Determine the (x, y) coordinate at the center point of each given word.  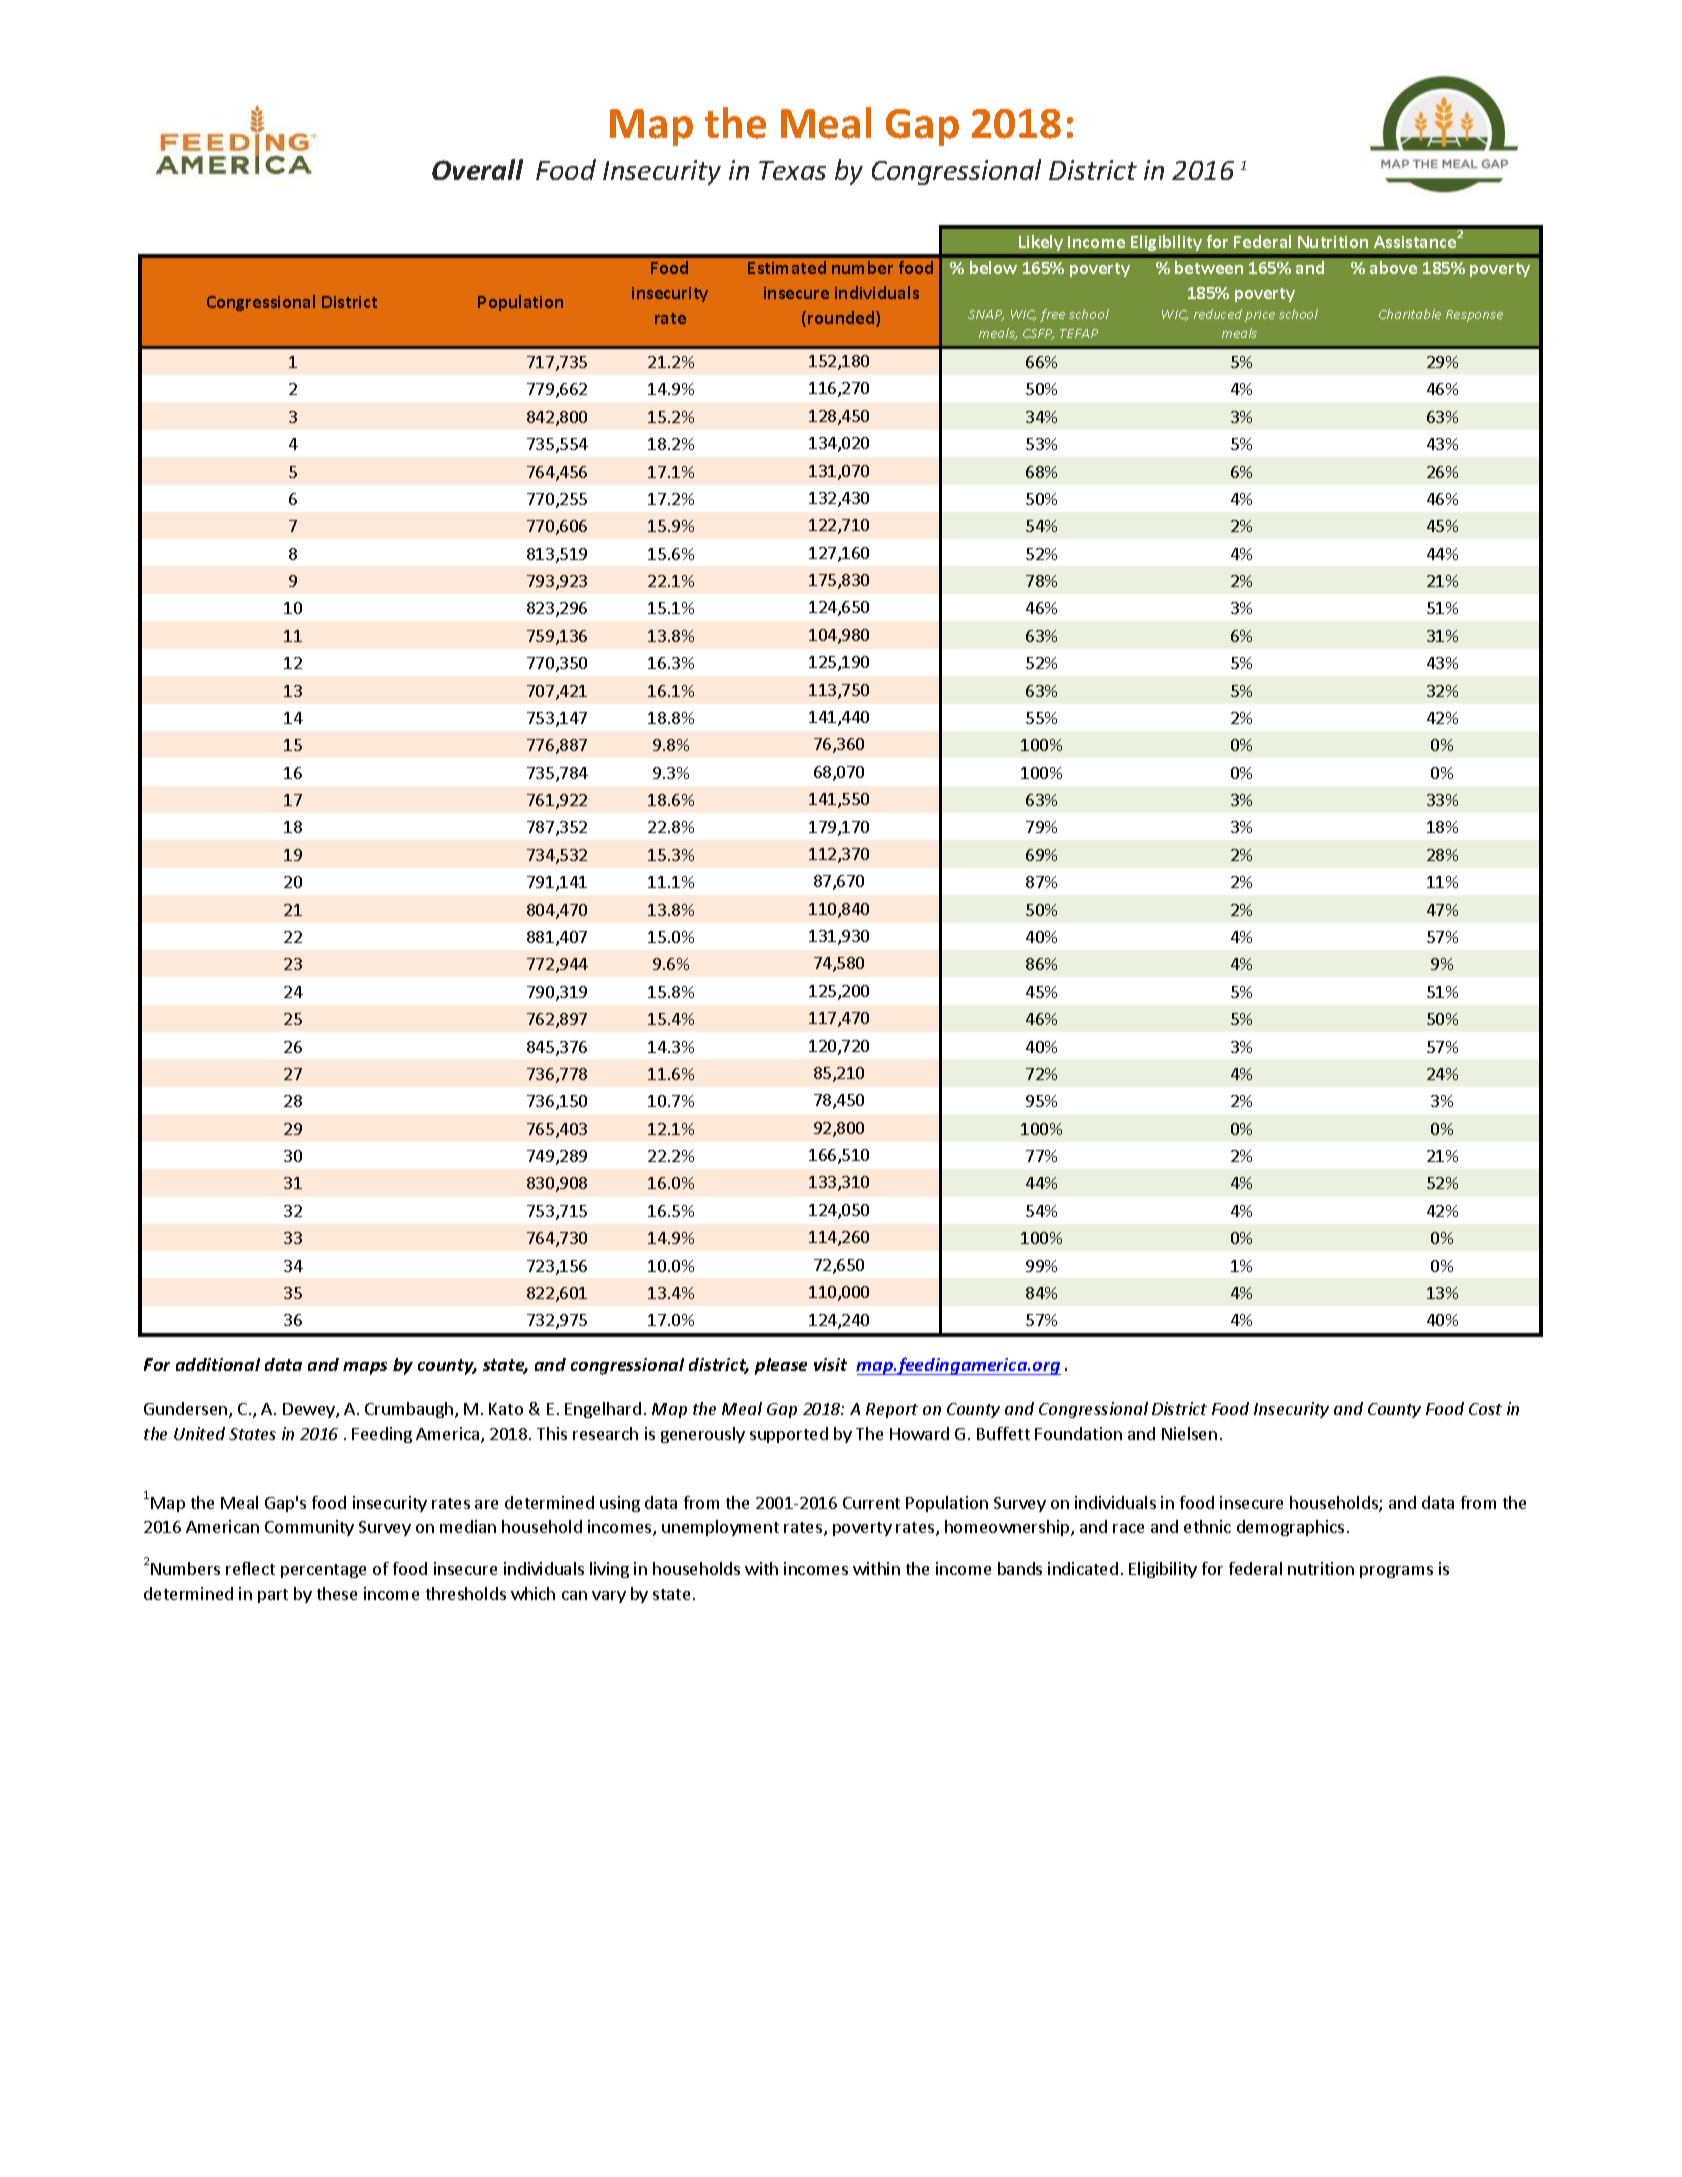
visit (830, 1364)
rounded (842, 319)
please (781, 1366)
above (1393, 267)
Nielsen (1189, 1433)
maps (365, 1368)
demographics (1290, 1528)
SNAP (986, 315)
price (1260, 316)
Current (871, 1503)
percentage (323, 1571)
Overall (477, 169)
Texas (792, 170)
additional (218, 1364)
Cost (1485, 1409)
